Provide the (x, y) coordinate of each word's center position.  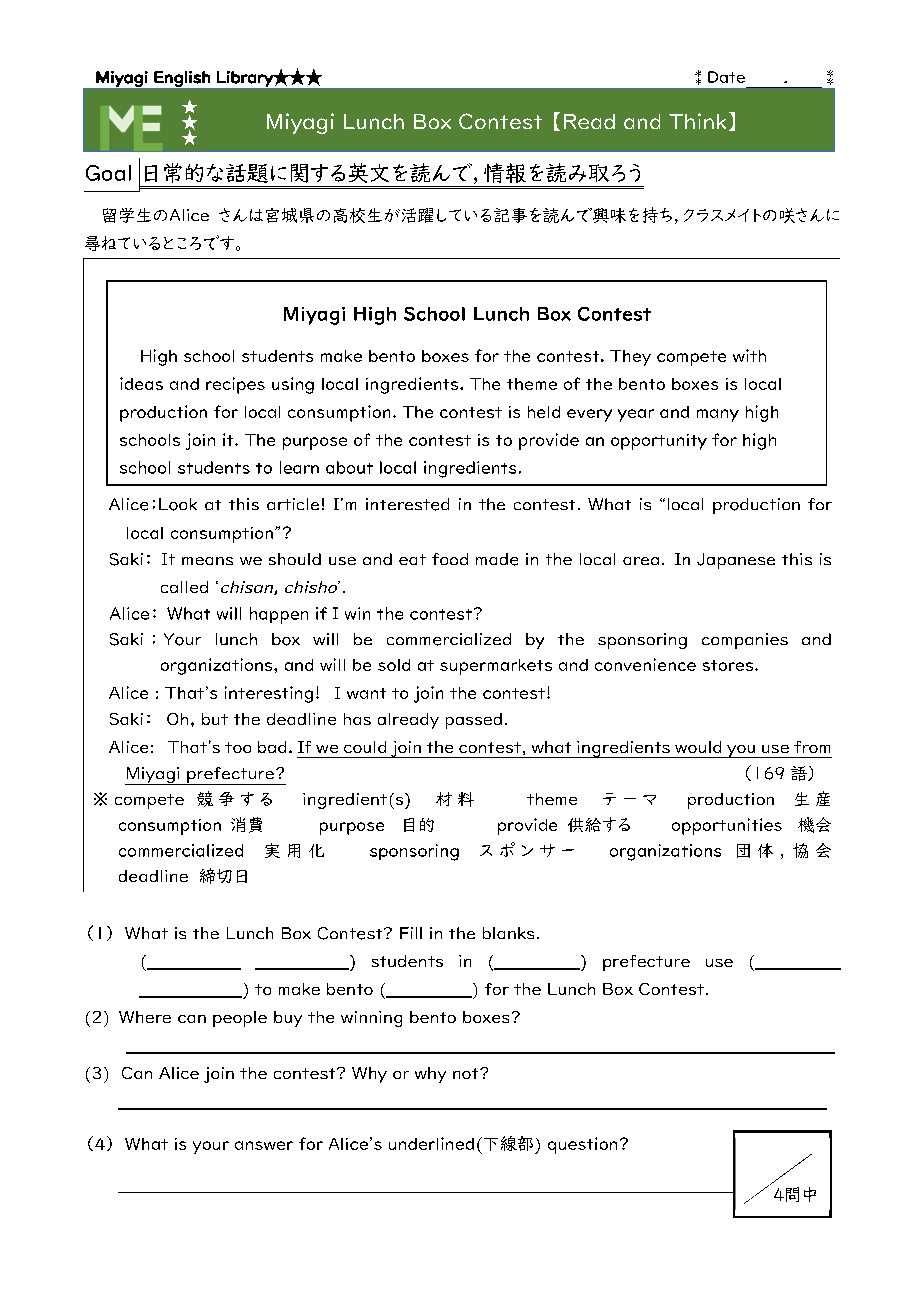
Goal (108, 173)
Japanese (736, 561)
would (698, 747)
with (749, 355)
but (215, 719)
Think (697, 121)
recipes (235, 385)
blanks (508, 933)
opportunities (727, 826)
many (718, 415)
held (544, 412)
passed (474, 721)
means (207, 561)
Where (145, 1017)
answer (264, 1145)
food (450, 559)
